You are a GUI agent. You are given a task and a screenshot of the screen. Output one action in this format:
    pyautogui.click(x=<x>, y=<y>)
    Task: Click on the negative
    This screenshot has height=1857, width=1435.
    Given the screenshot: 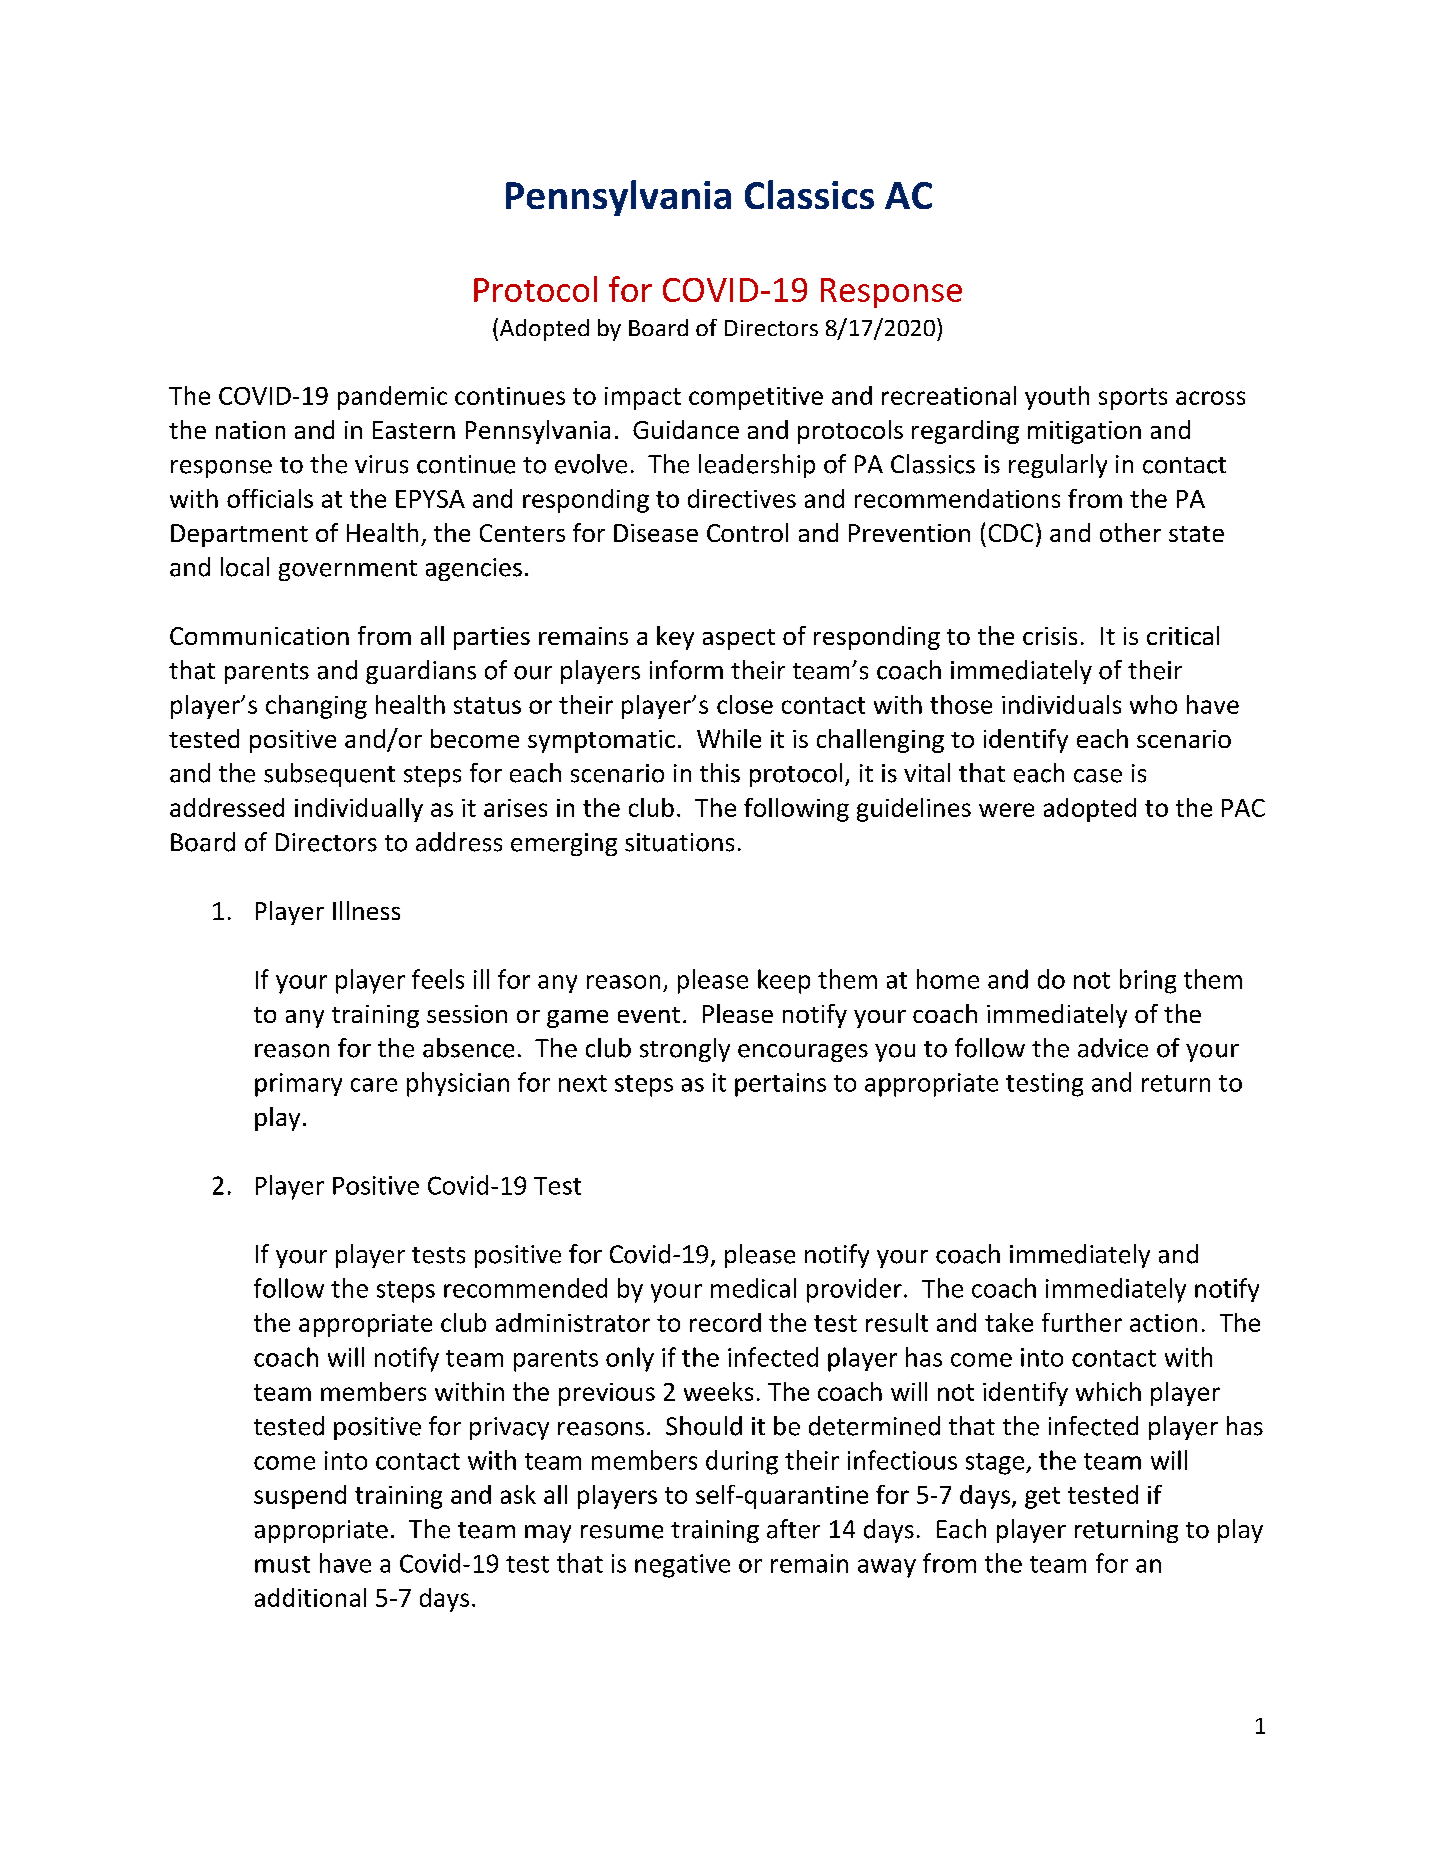 What is the action you would take?
    pyautogui.click(x=682, y=1566)
